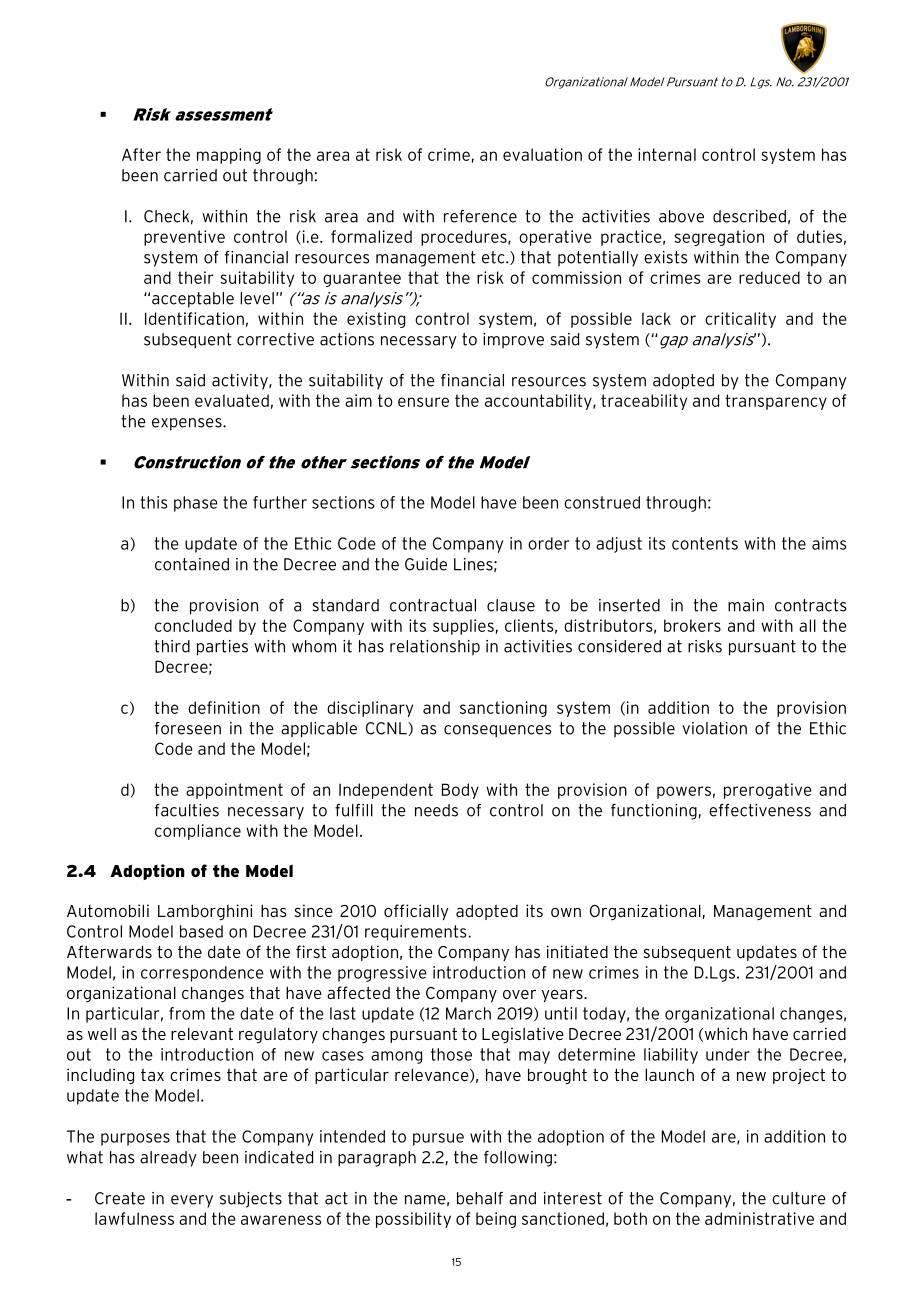 The height and width of the screenshot is (1308, 924). What do you see at coordinates (423, 402) in the screenshot?
I see `ensure` at bounding box center [423, 402].
